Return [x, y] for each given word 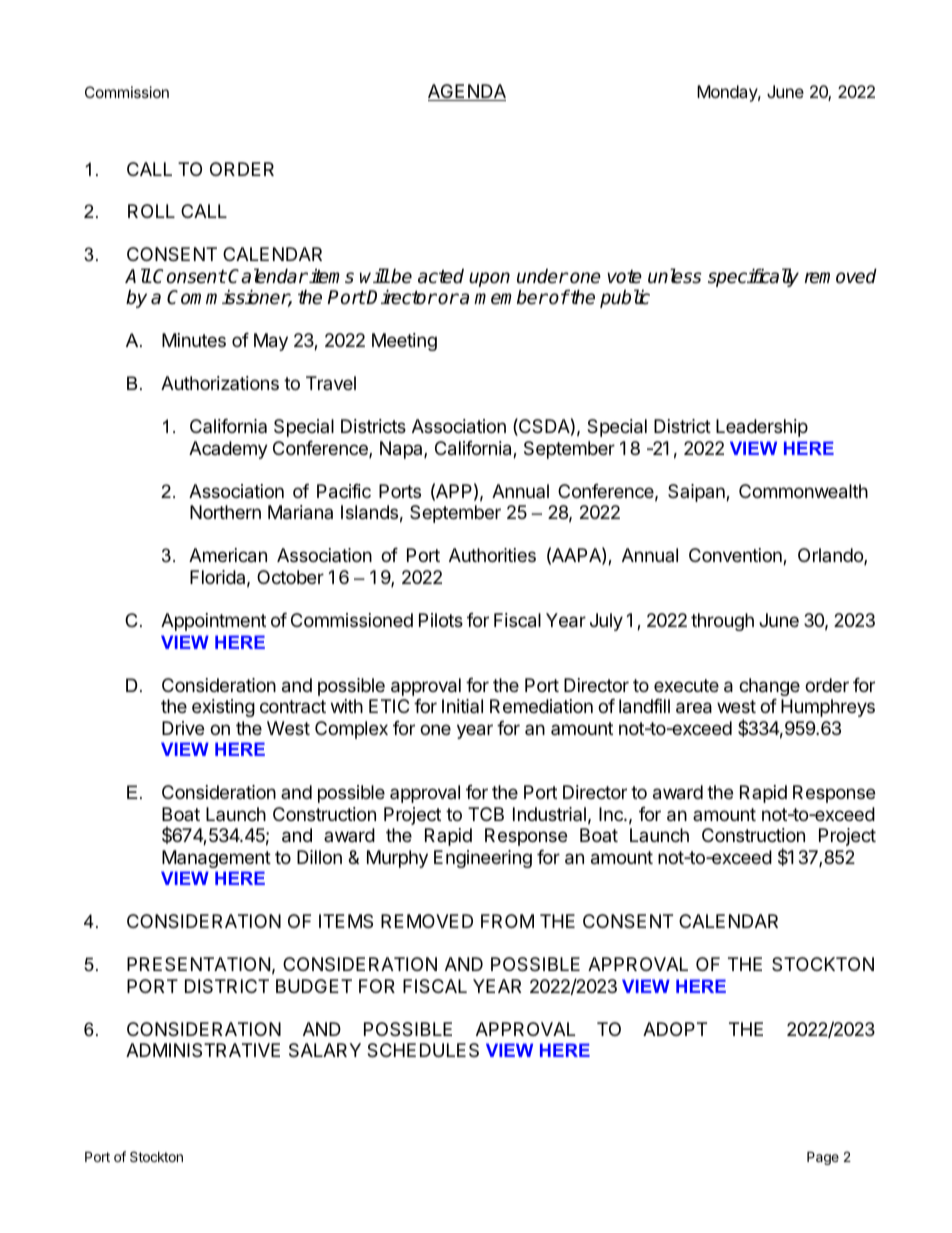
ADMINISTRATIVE [203, 1050]
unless [675, 276]
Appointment [213, 622]
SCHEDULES [423, 1050]
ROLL [151, 211]
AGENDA [467, 92]
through [722, 622]
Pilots [441, 620]
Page [823, 1158]
